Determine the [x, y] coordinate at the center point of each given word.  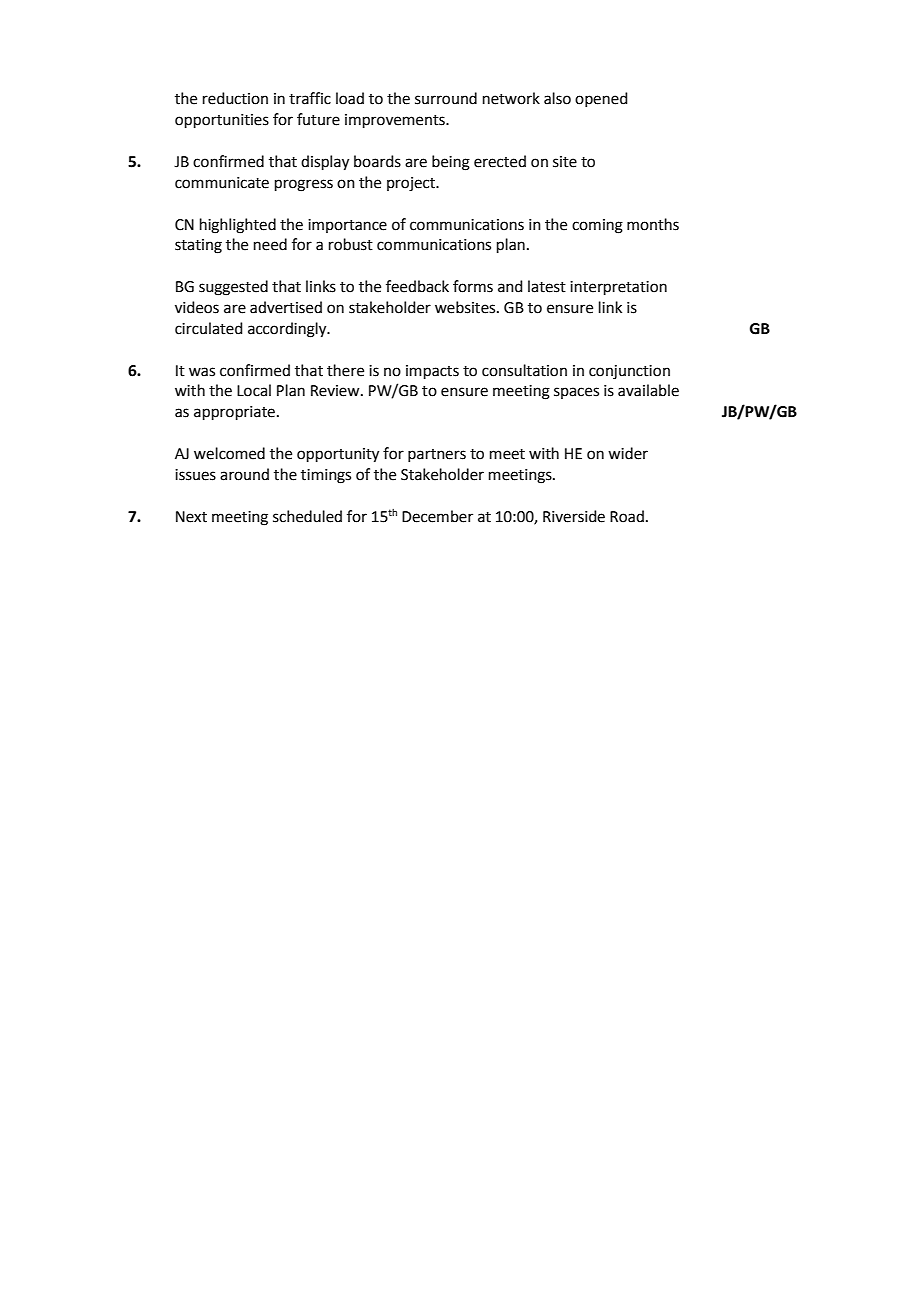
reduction [235, 98]
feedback [417, 286]
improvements [396, 121]
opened [601, 99]
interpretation [618, 288]
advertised [286, 307]
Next [191, 517]
